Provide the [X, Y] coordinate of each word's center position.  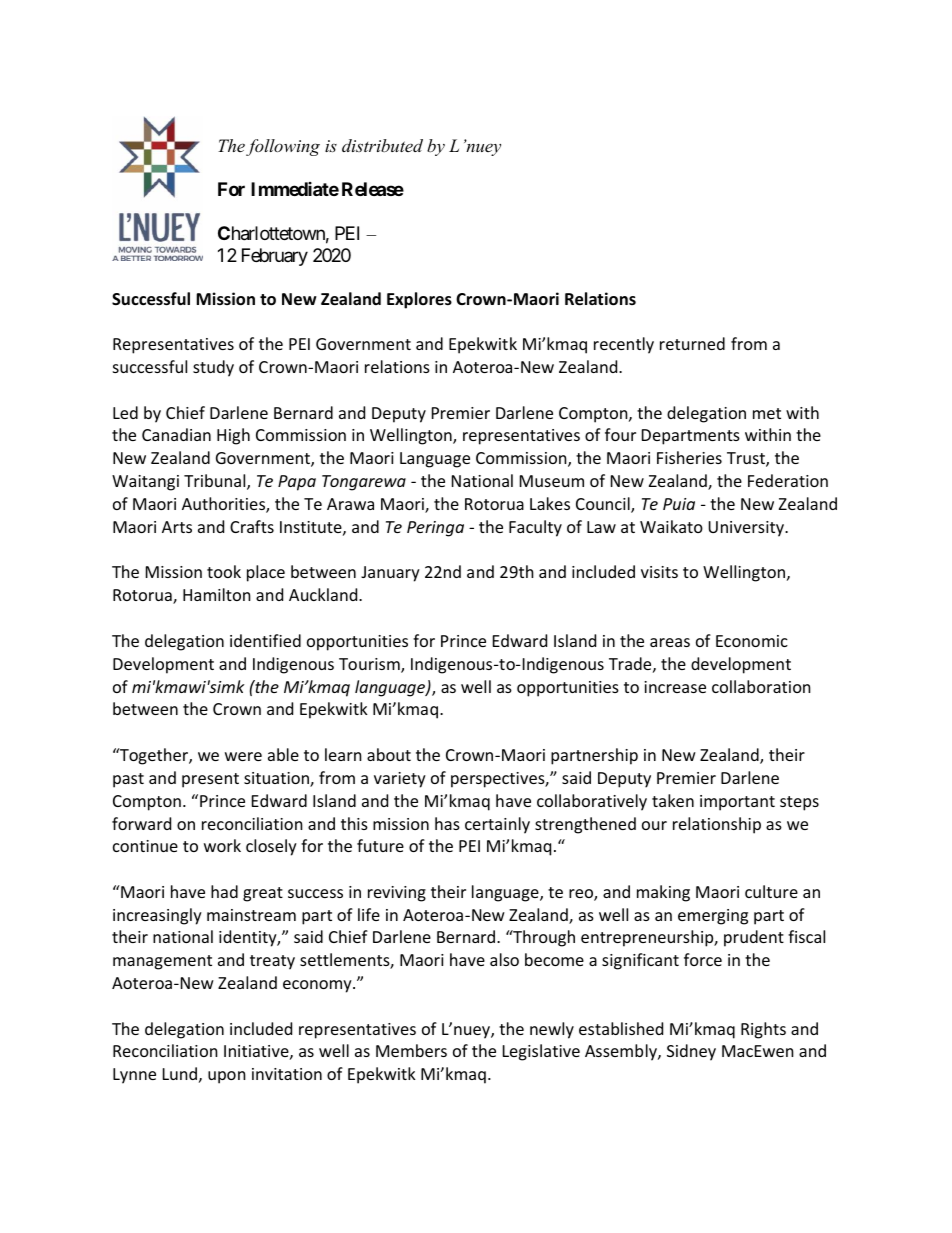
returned [692, 343]
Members [411, 1050]
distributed [382, 145]
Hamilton [217, 594]
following [283, 147]
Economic [752, 641]
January [390, 574]
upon [227, 1077]
